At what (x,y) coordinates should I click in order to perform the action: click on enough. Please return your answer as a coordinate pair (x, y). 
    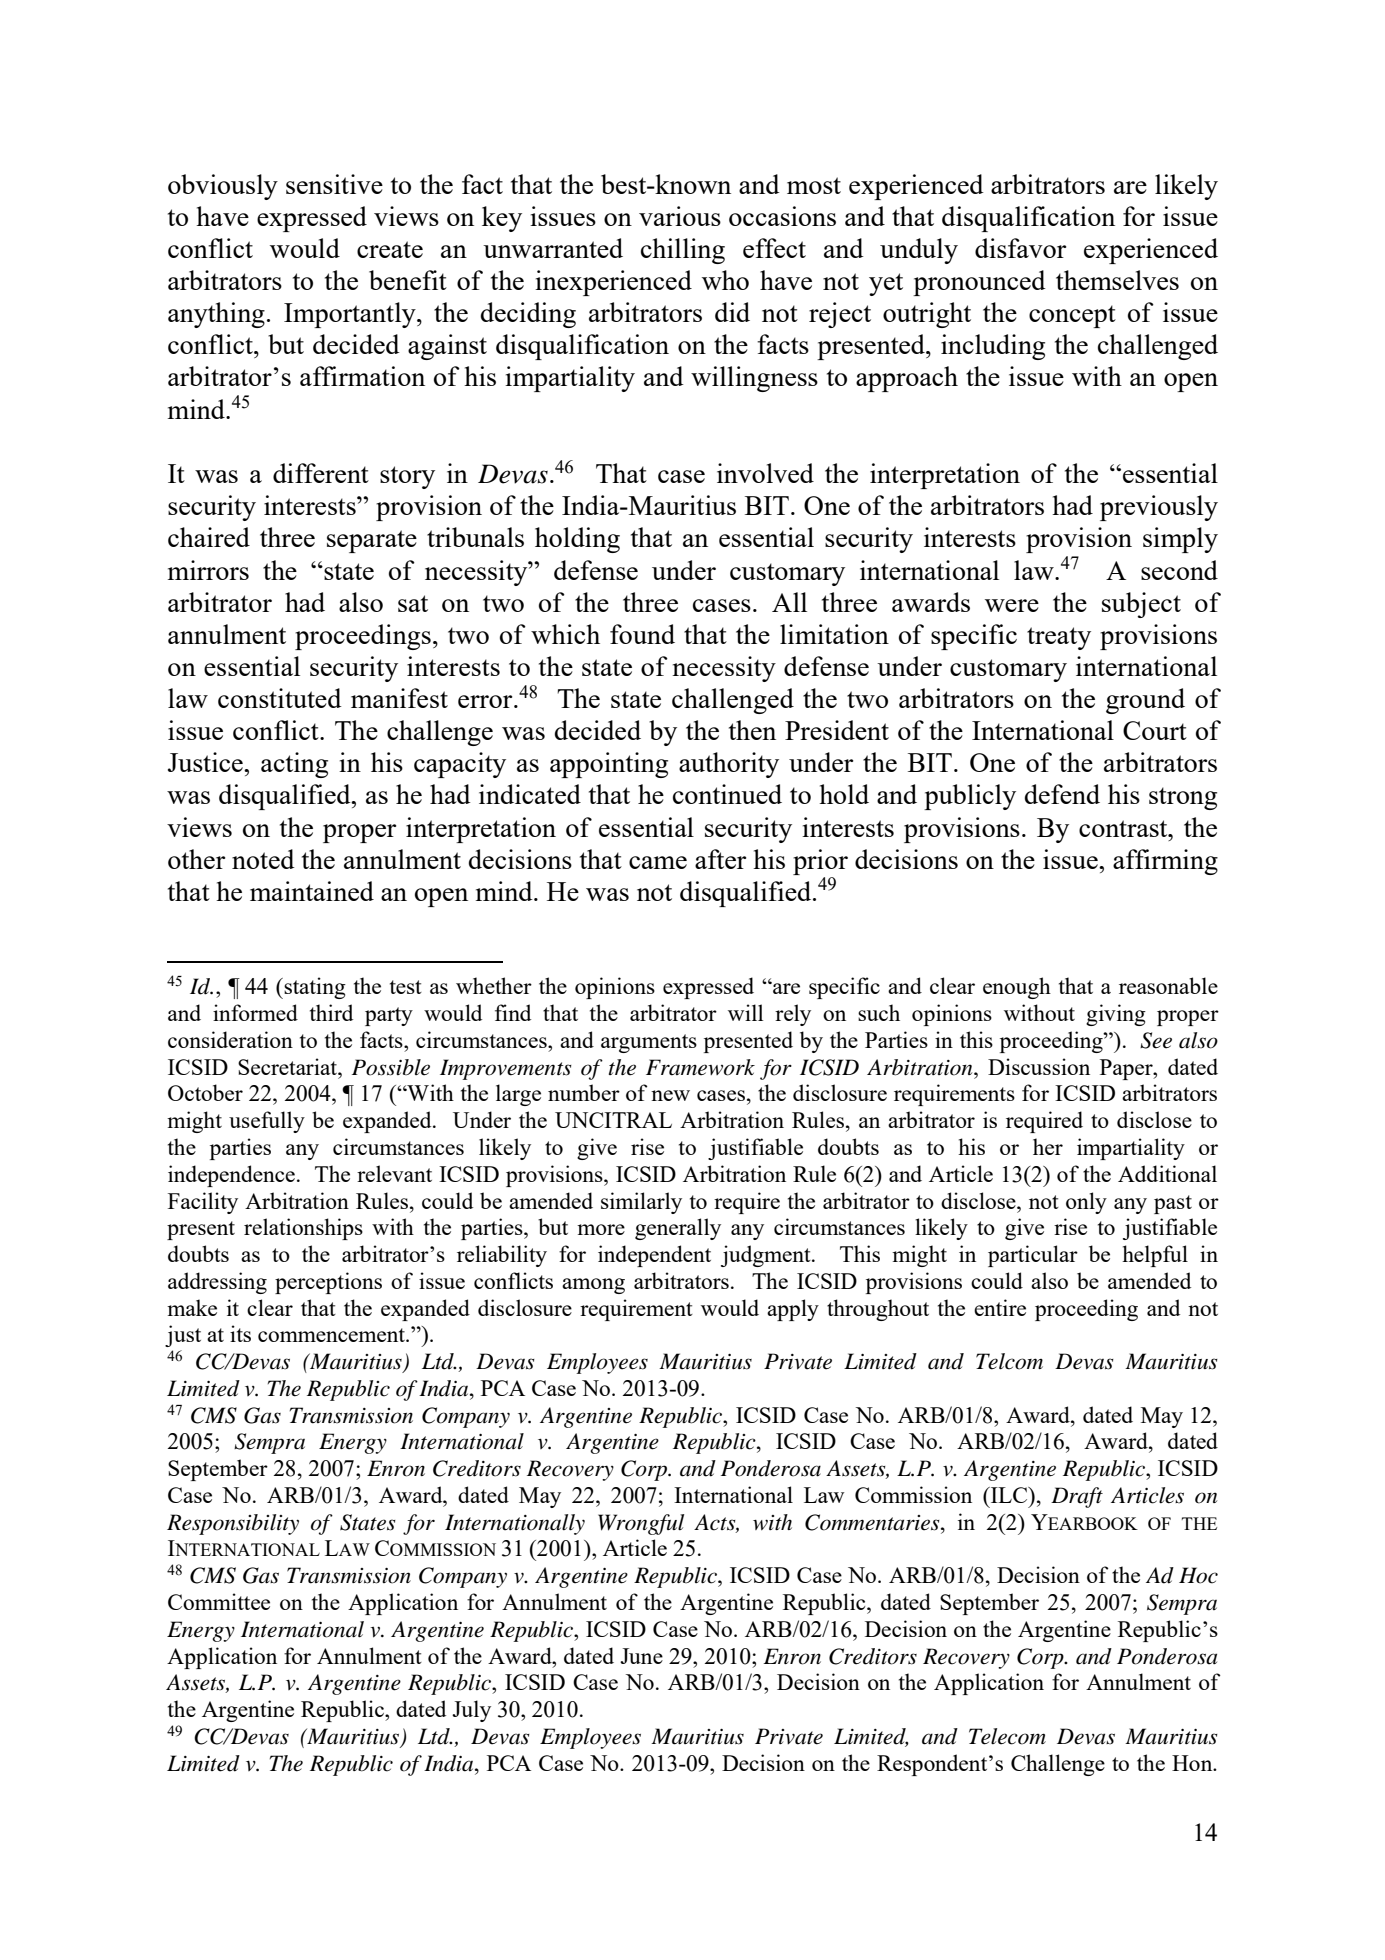
    Looking at the image, I should click on (1017, 988).
